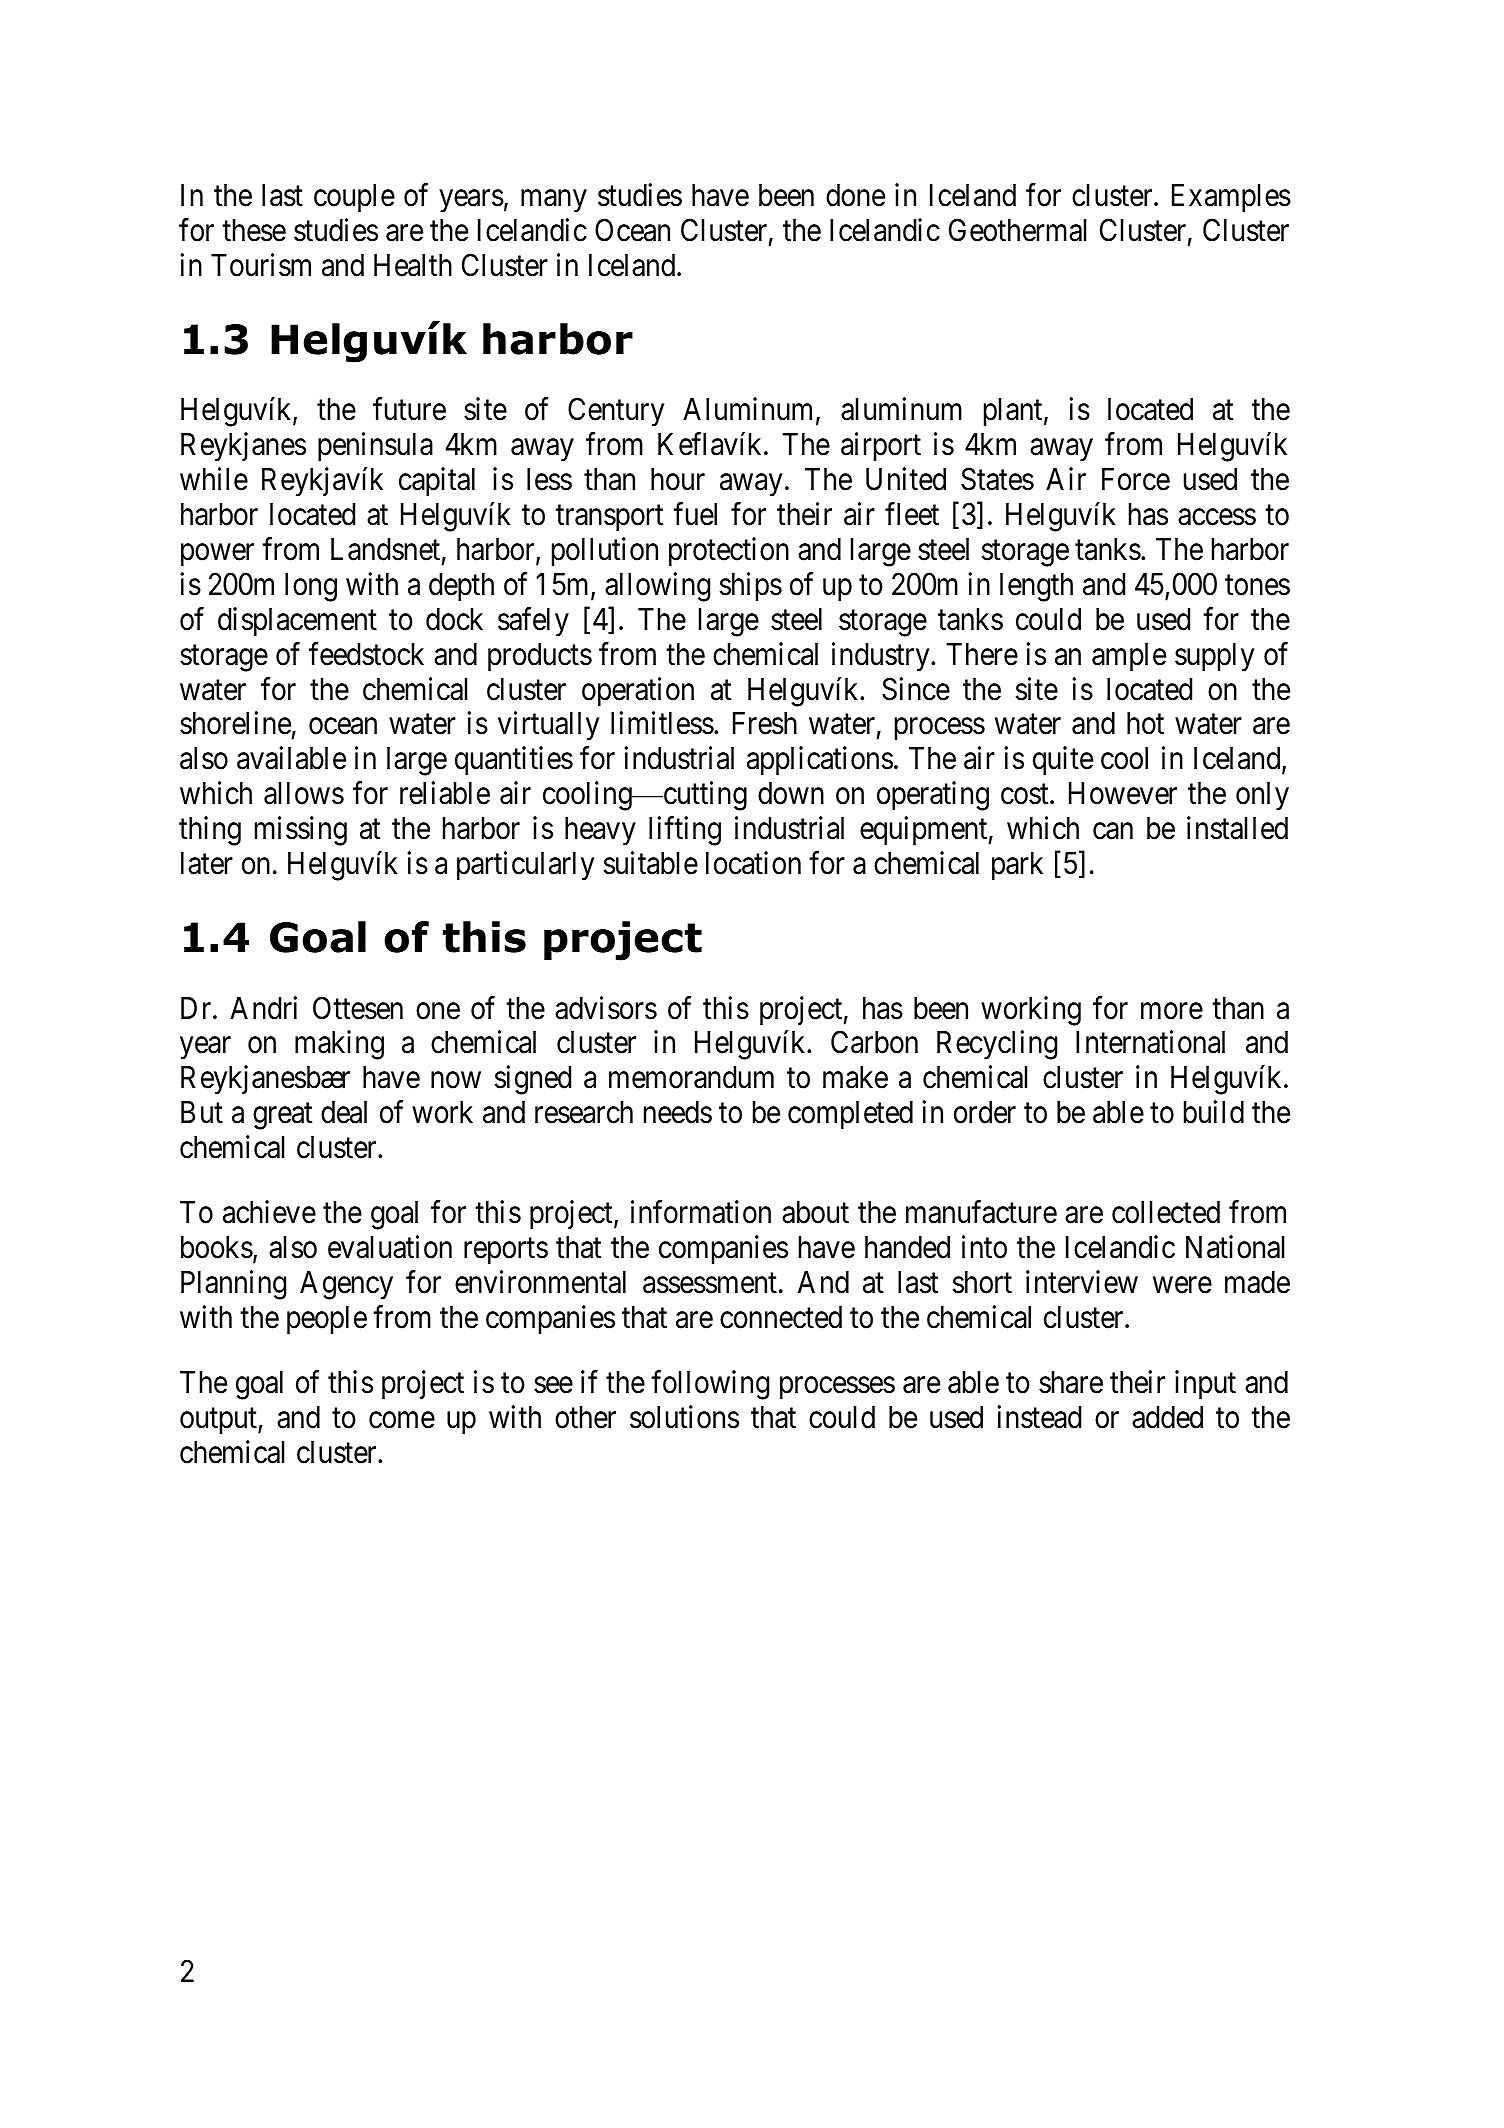  Describe the element at coordinates (1123, 793) in the screenshot. I see `However` at that location.
